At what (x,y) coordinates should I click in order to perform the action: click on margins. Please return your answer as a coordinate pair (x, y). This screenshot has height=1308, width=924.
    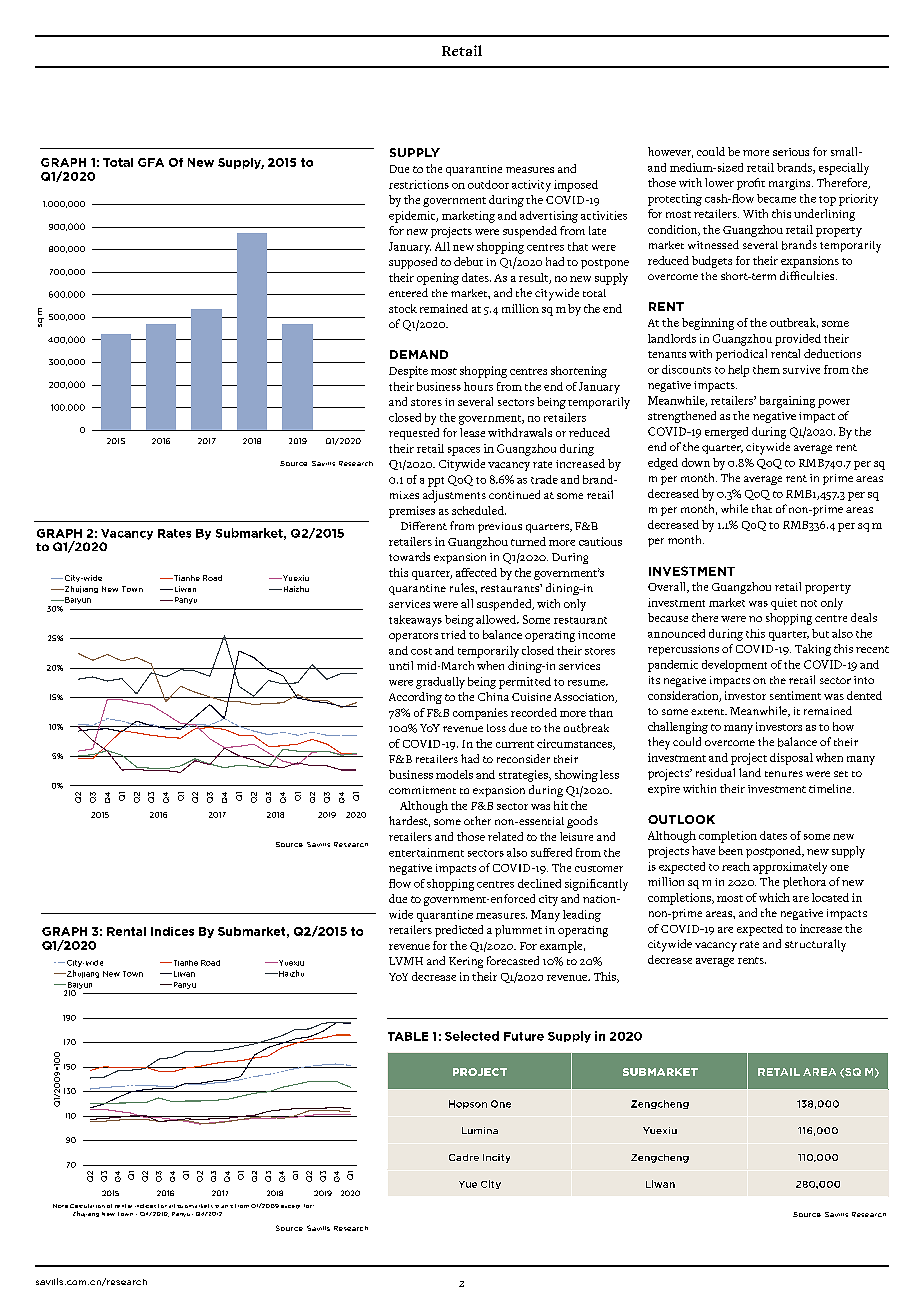
    Looking at the image, I should click on (791, 184).
